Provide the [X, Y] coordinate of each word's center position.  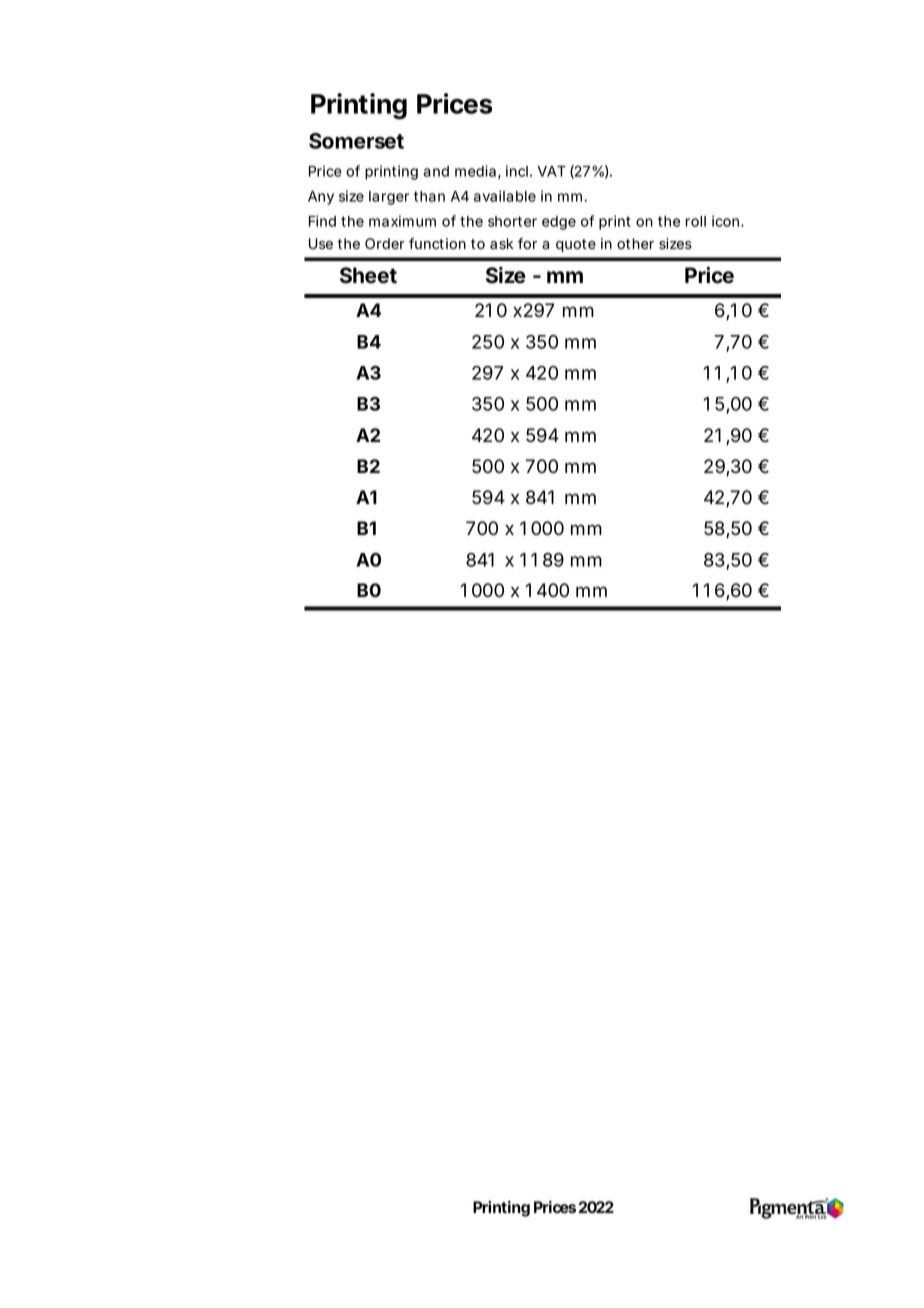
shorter [512, 221]
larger [389, 198]
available [505, 196]
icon [727, 221]
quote [576, 245]
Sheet [368, 275]
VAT [551, 171]
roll [695, 221]
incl [517, 171]
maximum [402, 221]
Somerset [356, 141]
